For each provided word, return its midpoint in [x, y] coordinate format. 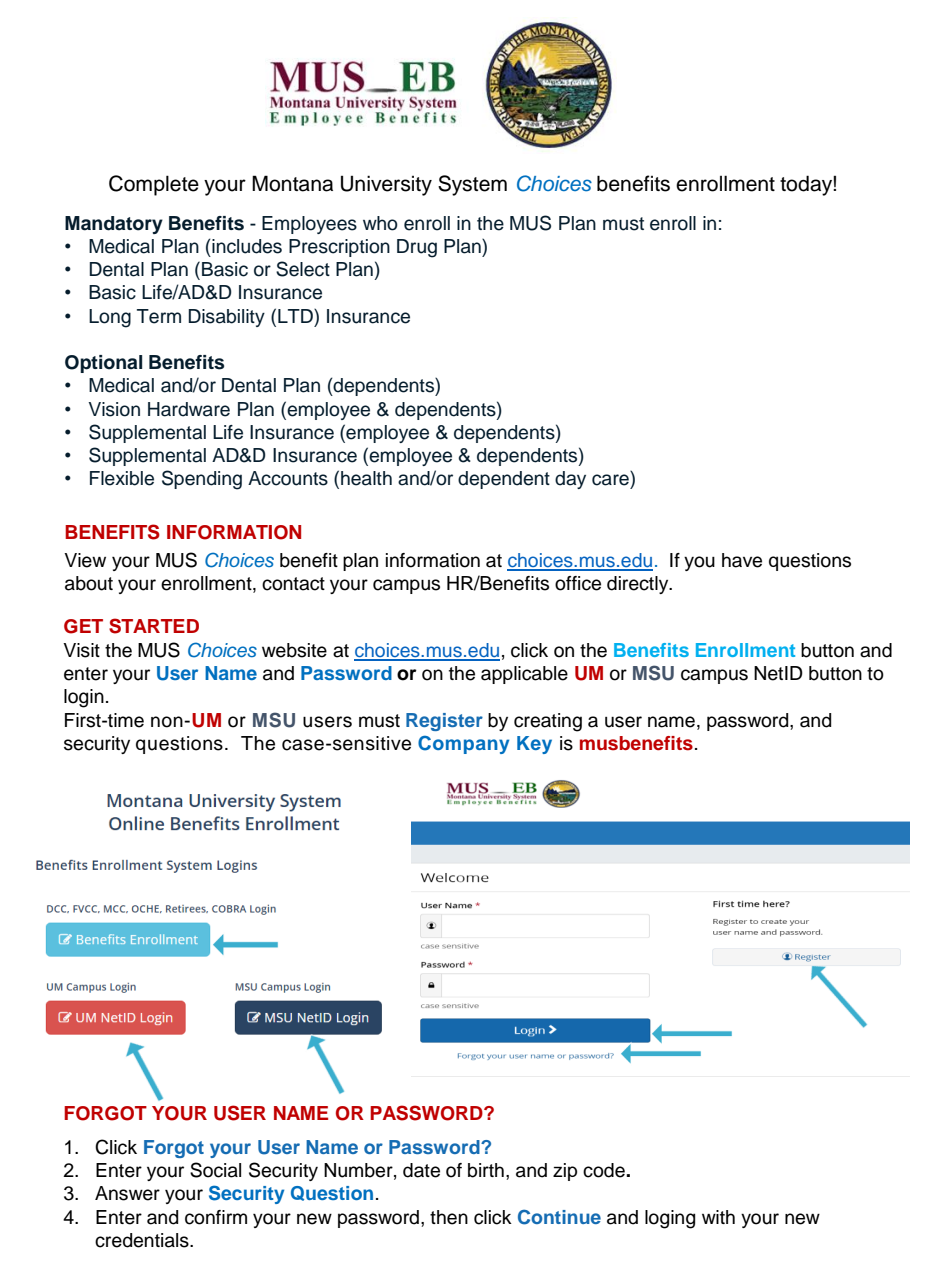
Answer [127, 1193]
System [472, 185]
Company [463, 744]
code [605, 1170]
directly [639, 585]
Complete [154, 185]
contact [293, 584]
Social [215, 1170]
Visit [81, 650]
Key [534, 745]
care [610, 480]
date [421, 1170]
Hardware [189, 409]
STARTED [154, 626]
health [366, 478]
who [380, 223]
